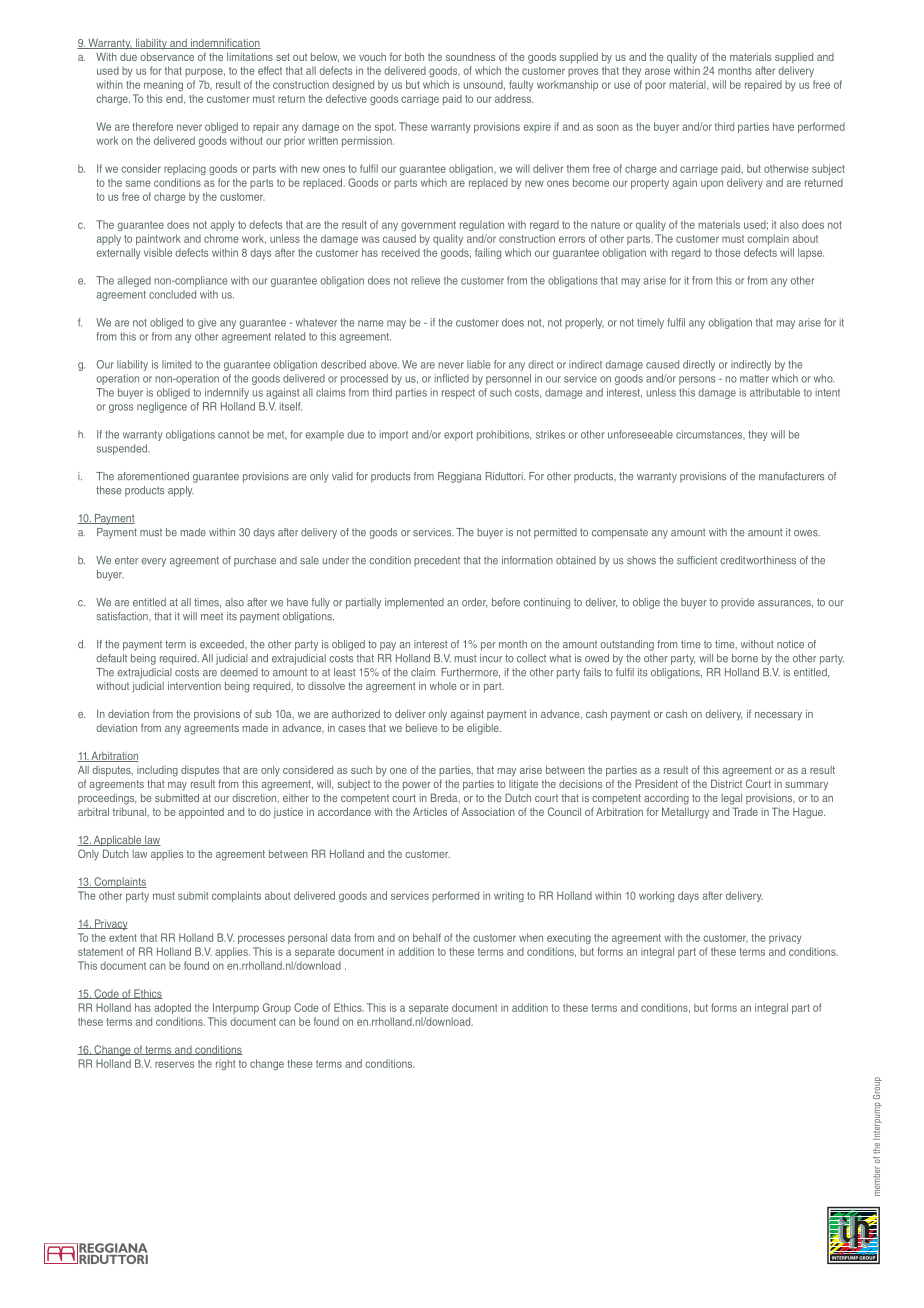  I want to click on failing, so click(488, 253).
